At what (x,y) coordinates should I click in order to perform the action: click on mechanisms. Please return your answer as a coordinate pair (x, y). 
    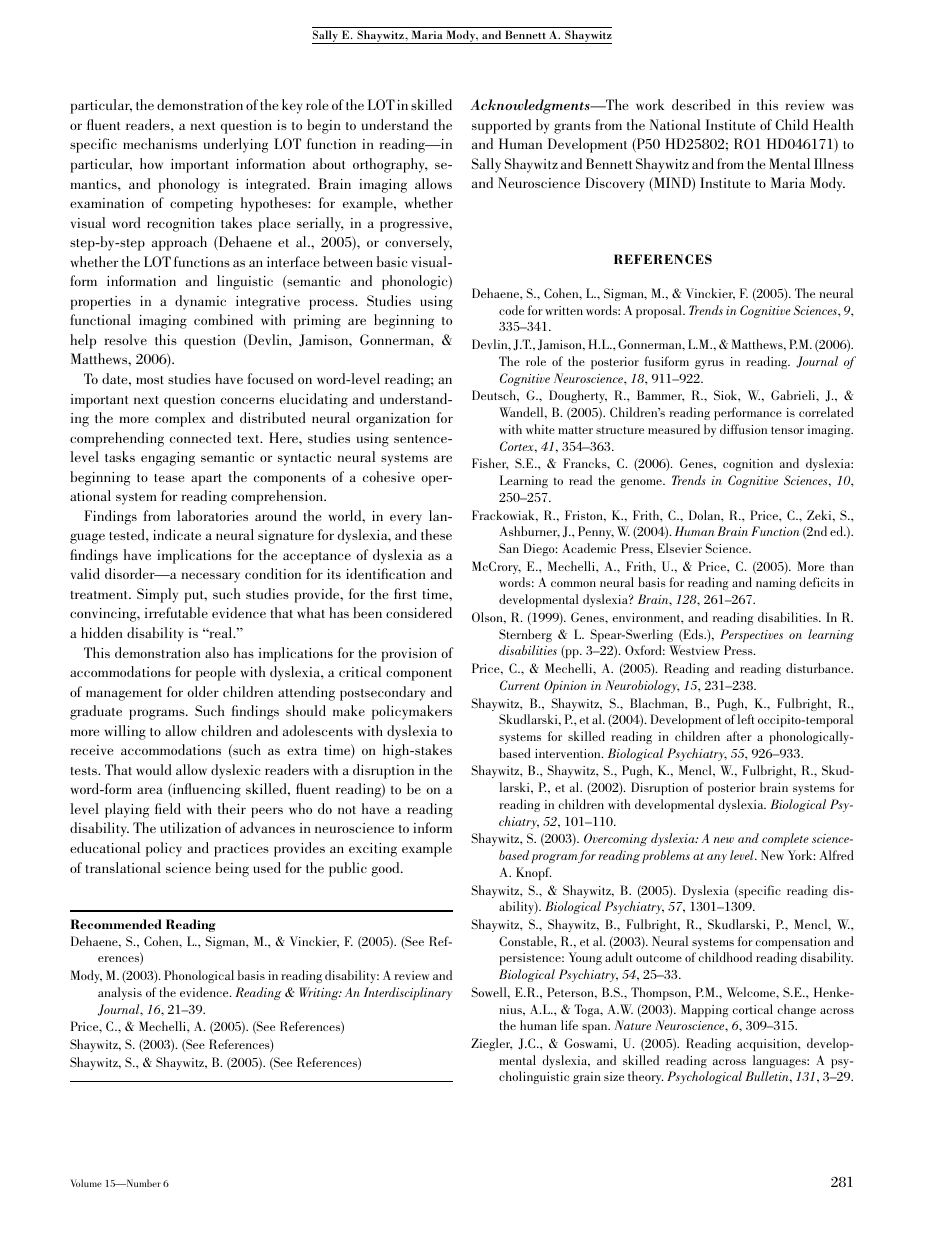
    Looking at the image, I should click on (160, 143).
